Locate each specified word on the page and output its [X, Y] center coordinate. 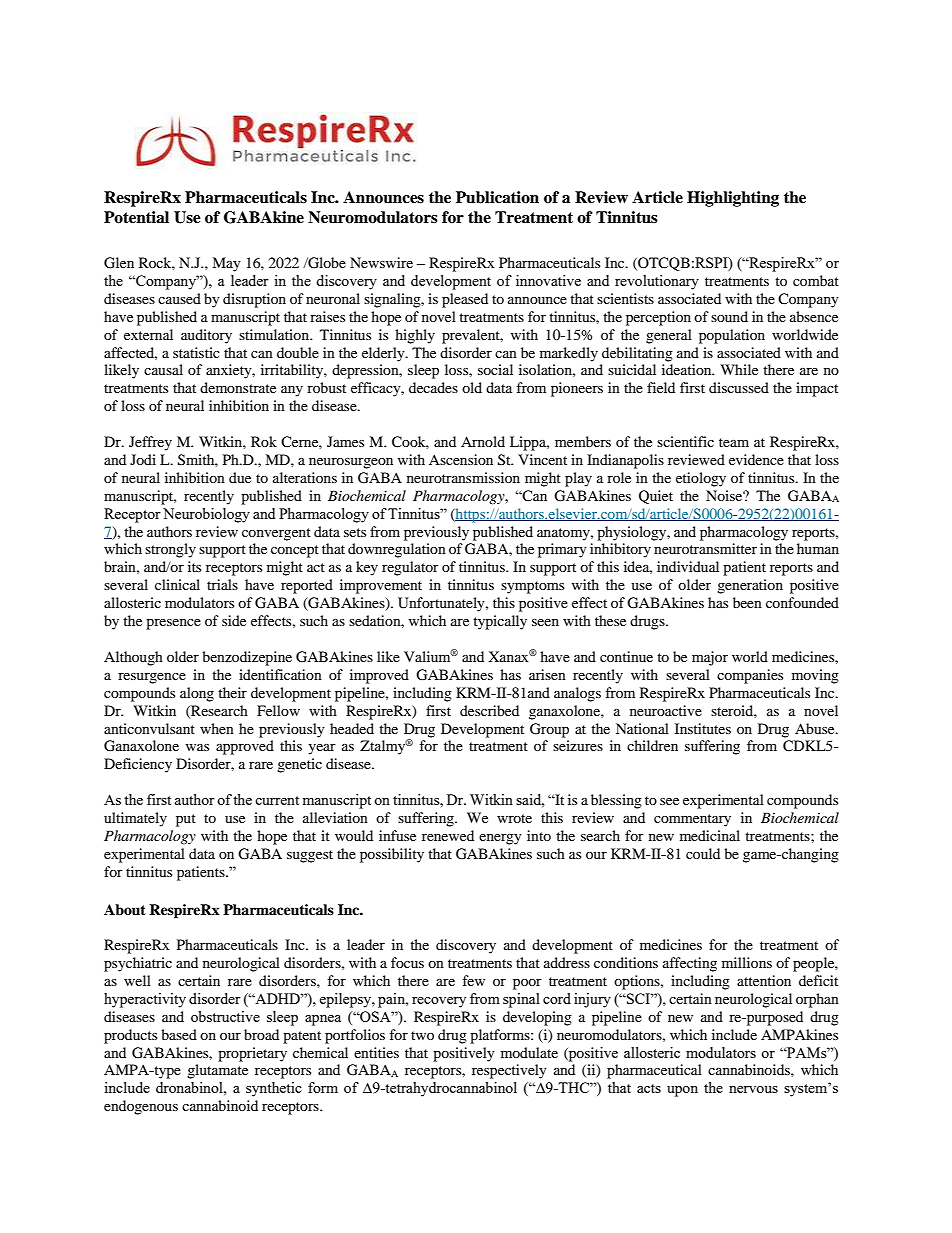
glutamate [217, 1071]
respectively [509, 1071]
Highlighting [733, 199]
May [226, 264]
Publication [497, 197]
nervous [753, 1089]
